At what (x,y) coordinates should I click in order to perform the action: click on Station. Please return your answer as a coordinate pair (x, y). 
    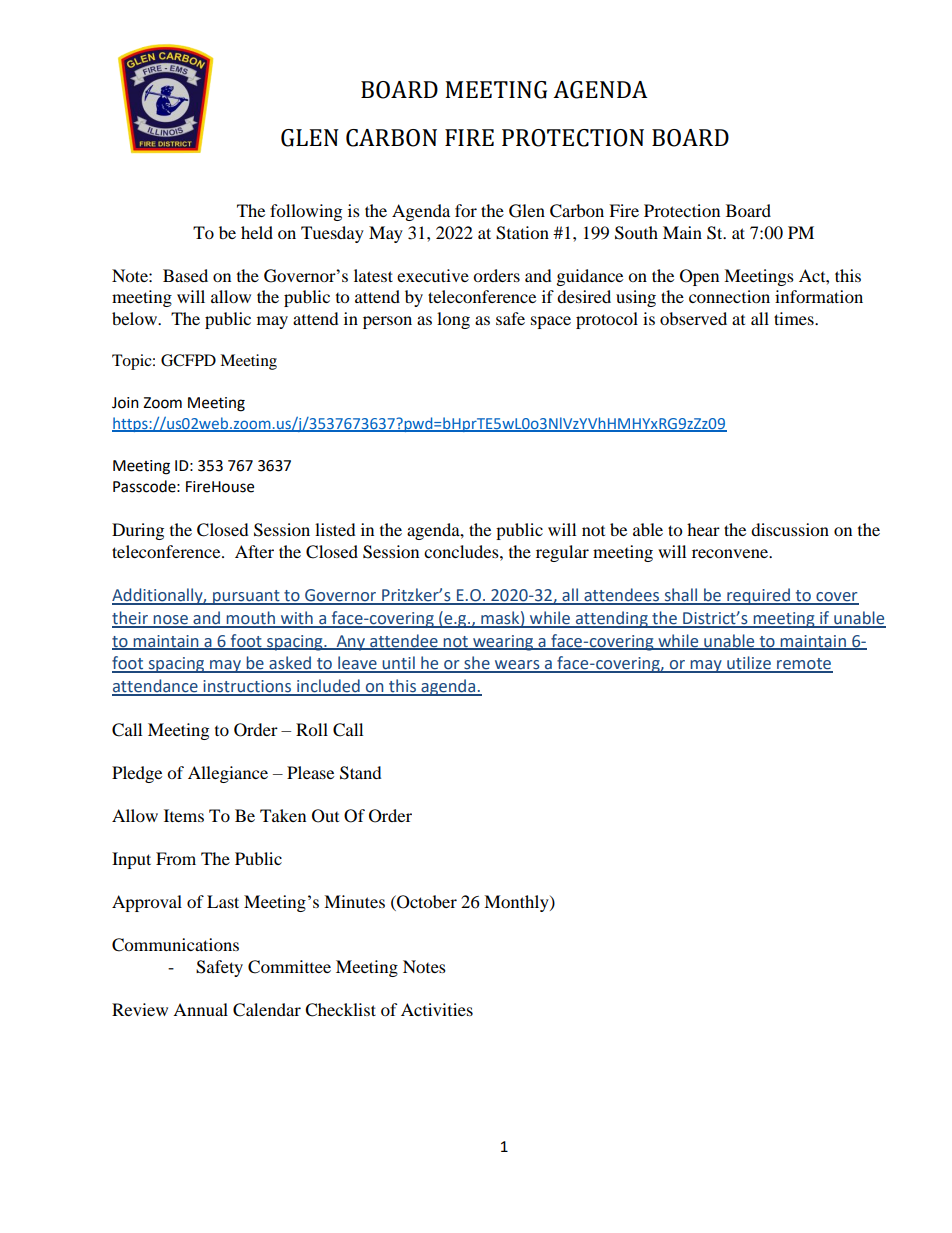
    Looking at the image, I should click on (522, 233).
